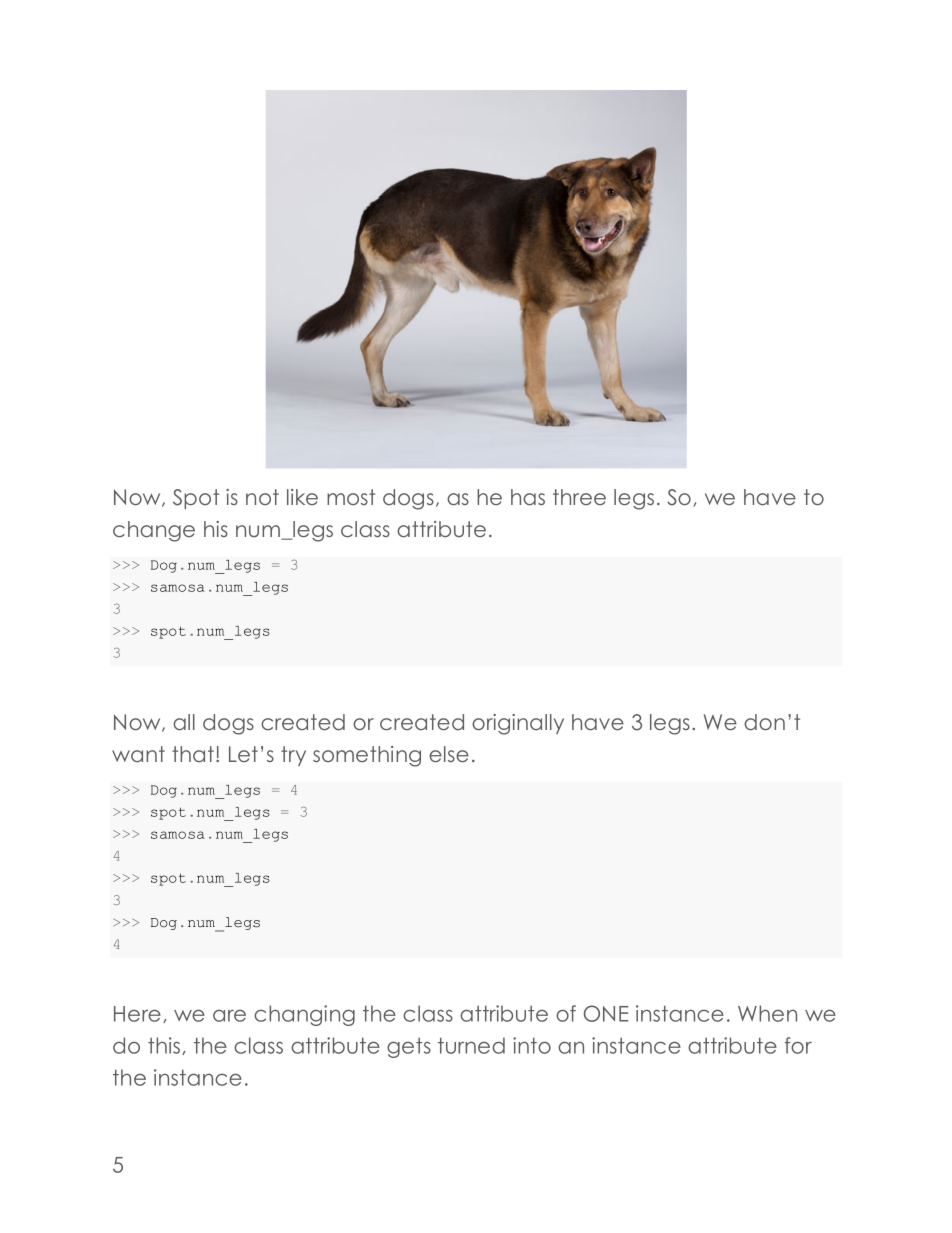 Image resolution: width=952 pixels, height=1233 pixels. Describe the element at coordinates (194, 754) in the screenshot. I see `that` at that location.
